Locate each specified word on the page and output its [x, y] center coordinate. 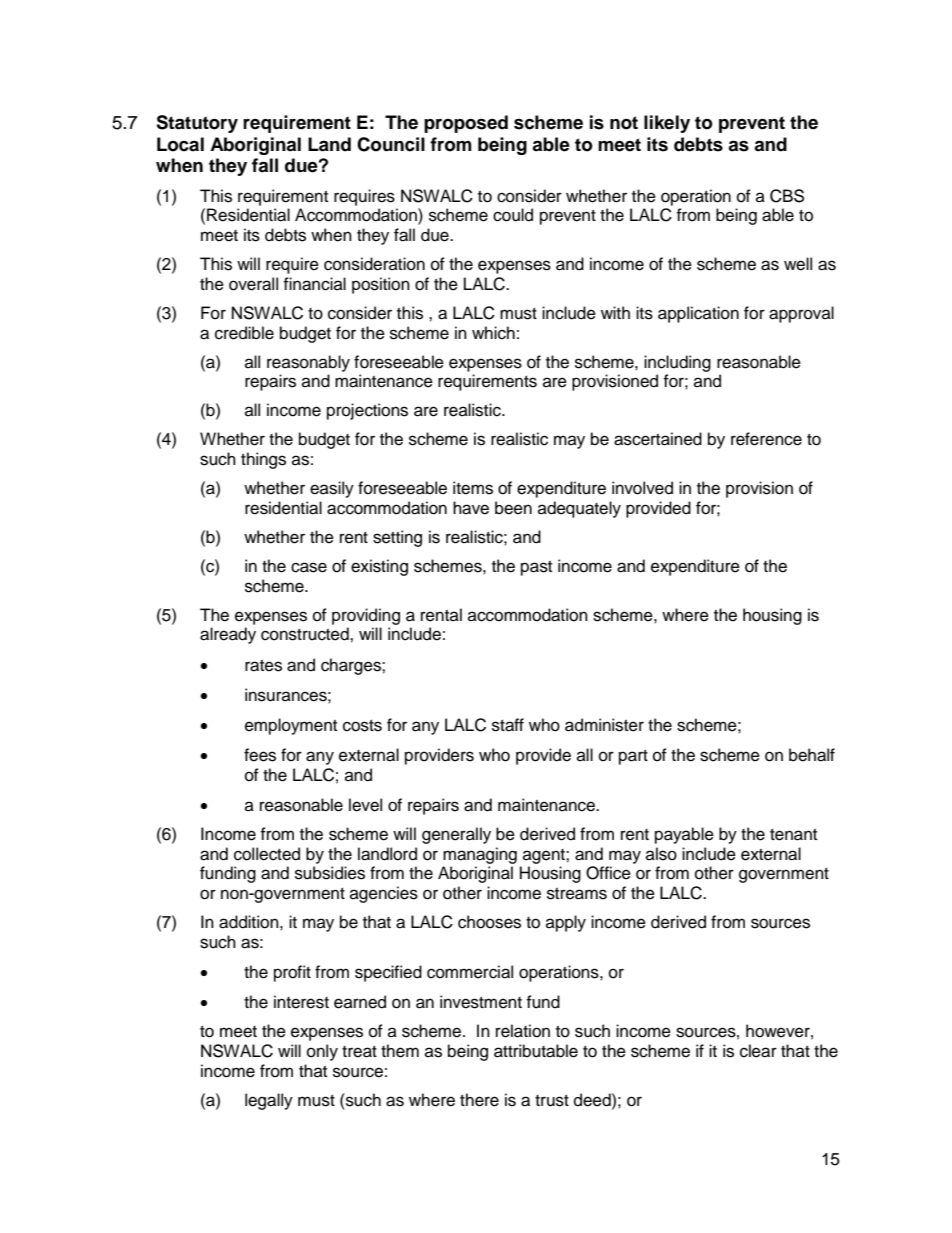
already [228, 635]
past [536, 568]
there [479, 1100]
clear [758, 1051]
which [493, 333]
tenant [793, 835]
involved [642, 488]
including [677, 363]
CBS [787, 196]
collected [267, 854]
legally [269, 1101]
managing [480, 855]
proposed [466, 124]
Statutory [197, 124]
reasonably [308, 363]
